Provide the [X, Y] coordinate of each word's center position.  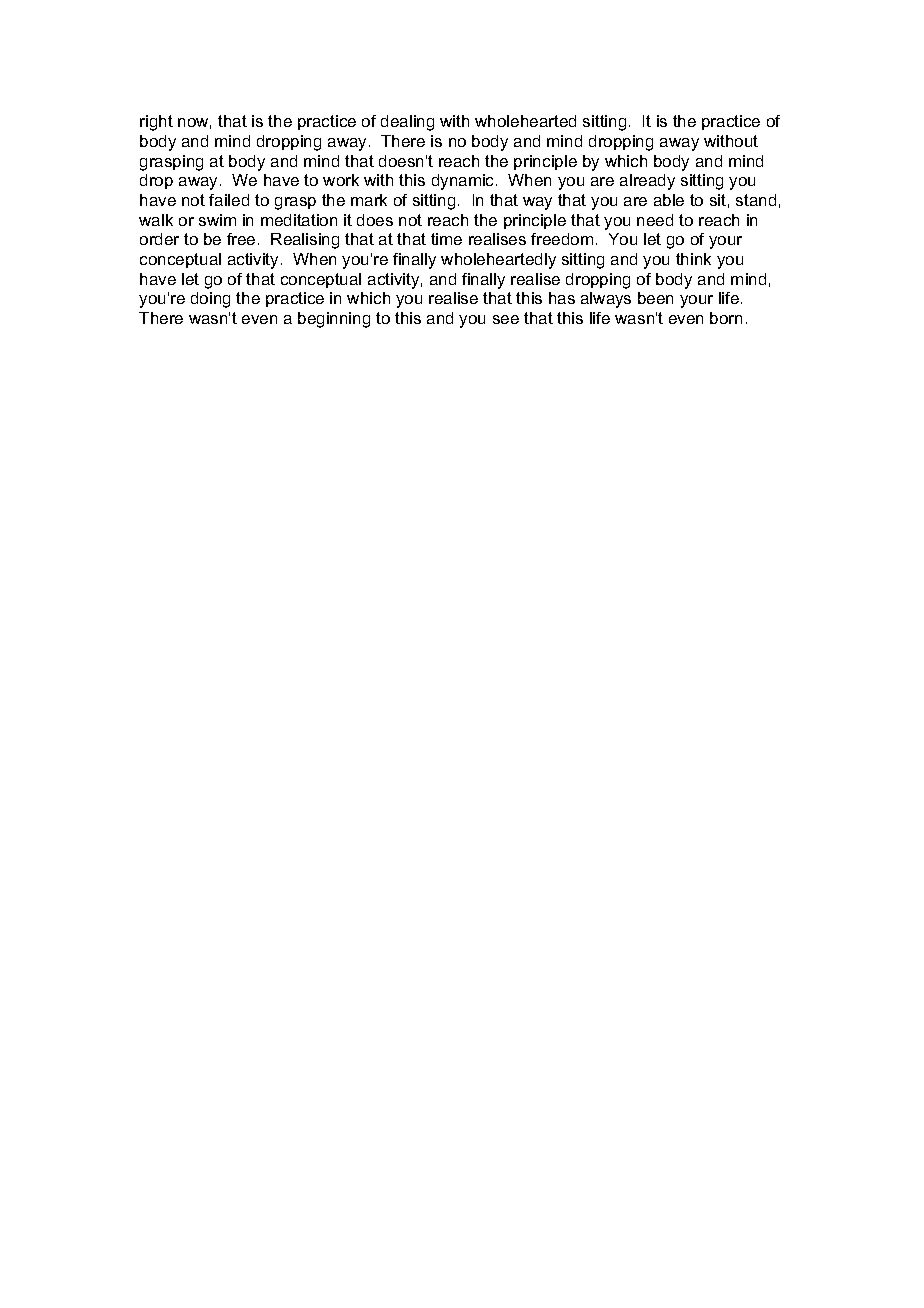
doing [210, 300]
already [647, 182]
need [655, 220]
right [156, 123]
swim [217, 220]
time [446, 239]
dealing [407, 123]
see [506, 319]
